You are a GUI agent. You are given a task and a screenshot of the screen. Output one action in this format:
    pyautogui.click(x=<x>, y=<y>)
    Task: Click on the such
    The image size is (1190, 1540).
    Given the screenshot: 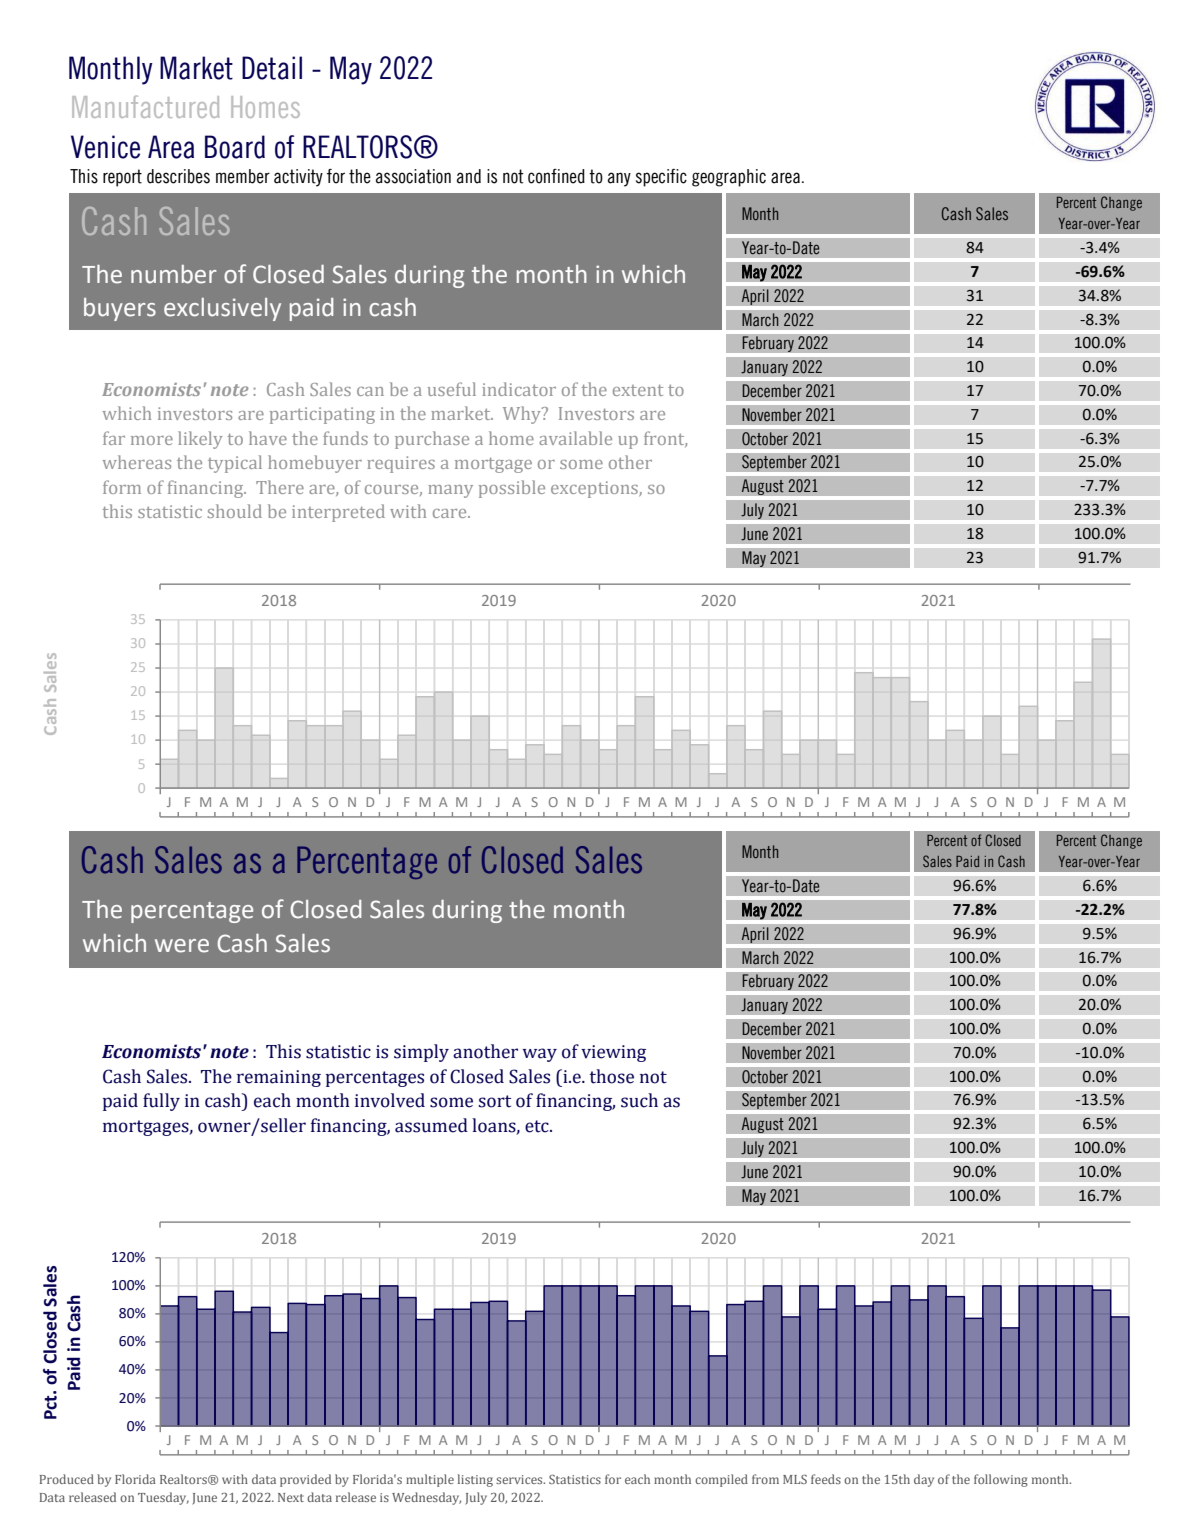 What is the action you would take?
    pyautogui.click(x=639, y=1100)
